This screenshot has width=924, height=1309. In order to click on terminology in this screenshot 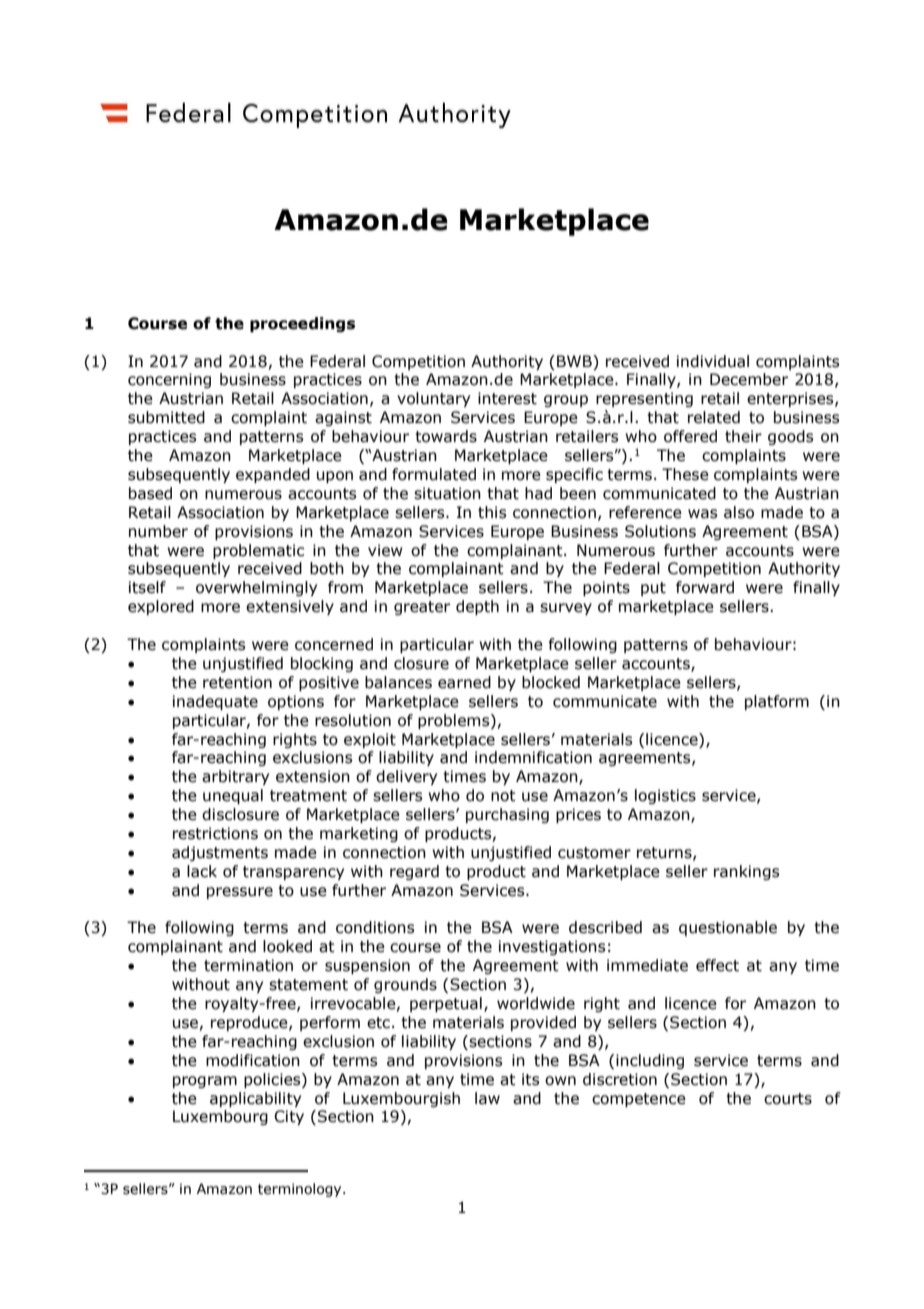, I will do `click(301, 1190)`.
